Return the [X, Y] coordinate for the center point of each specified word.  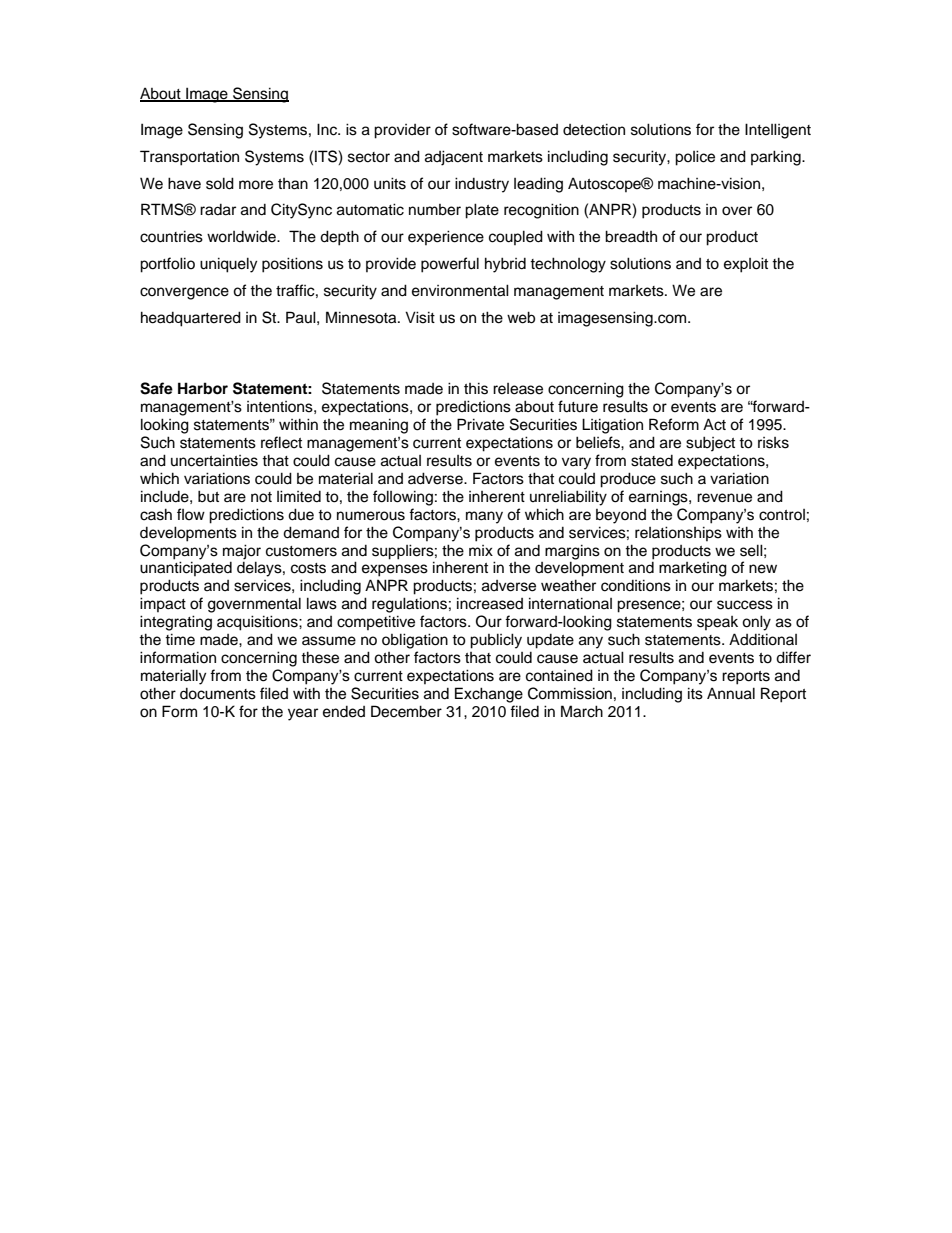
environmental [460, 290]
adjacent [454, 158]
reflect [281, 442]
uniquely [228, 265]
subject [710, 444]
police [695, 158]
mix [481, 550]
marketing [693, 569]
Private [480, 424]
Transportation [189, 158]
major [242, 552]
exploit [746, 265]
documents [218, 694]
